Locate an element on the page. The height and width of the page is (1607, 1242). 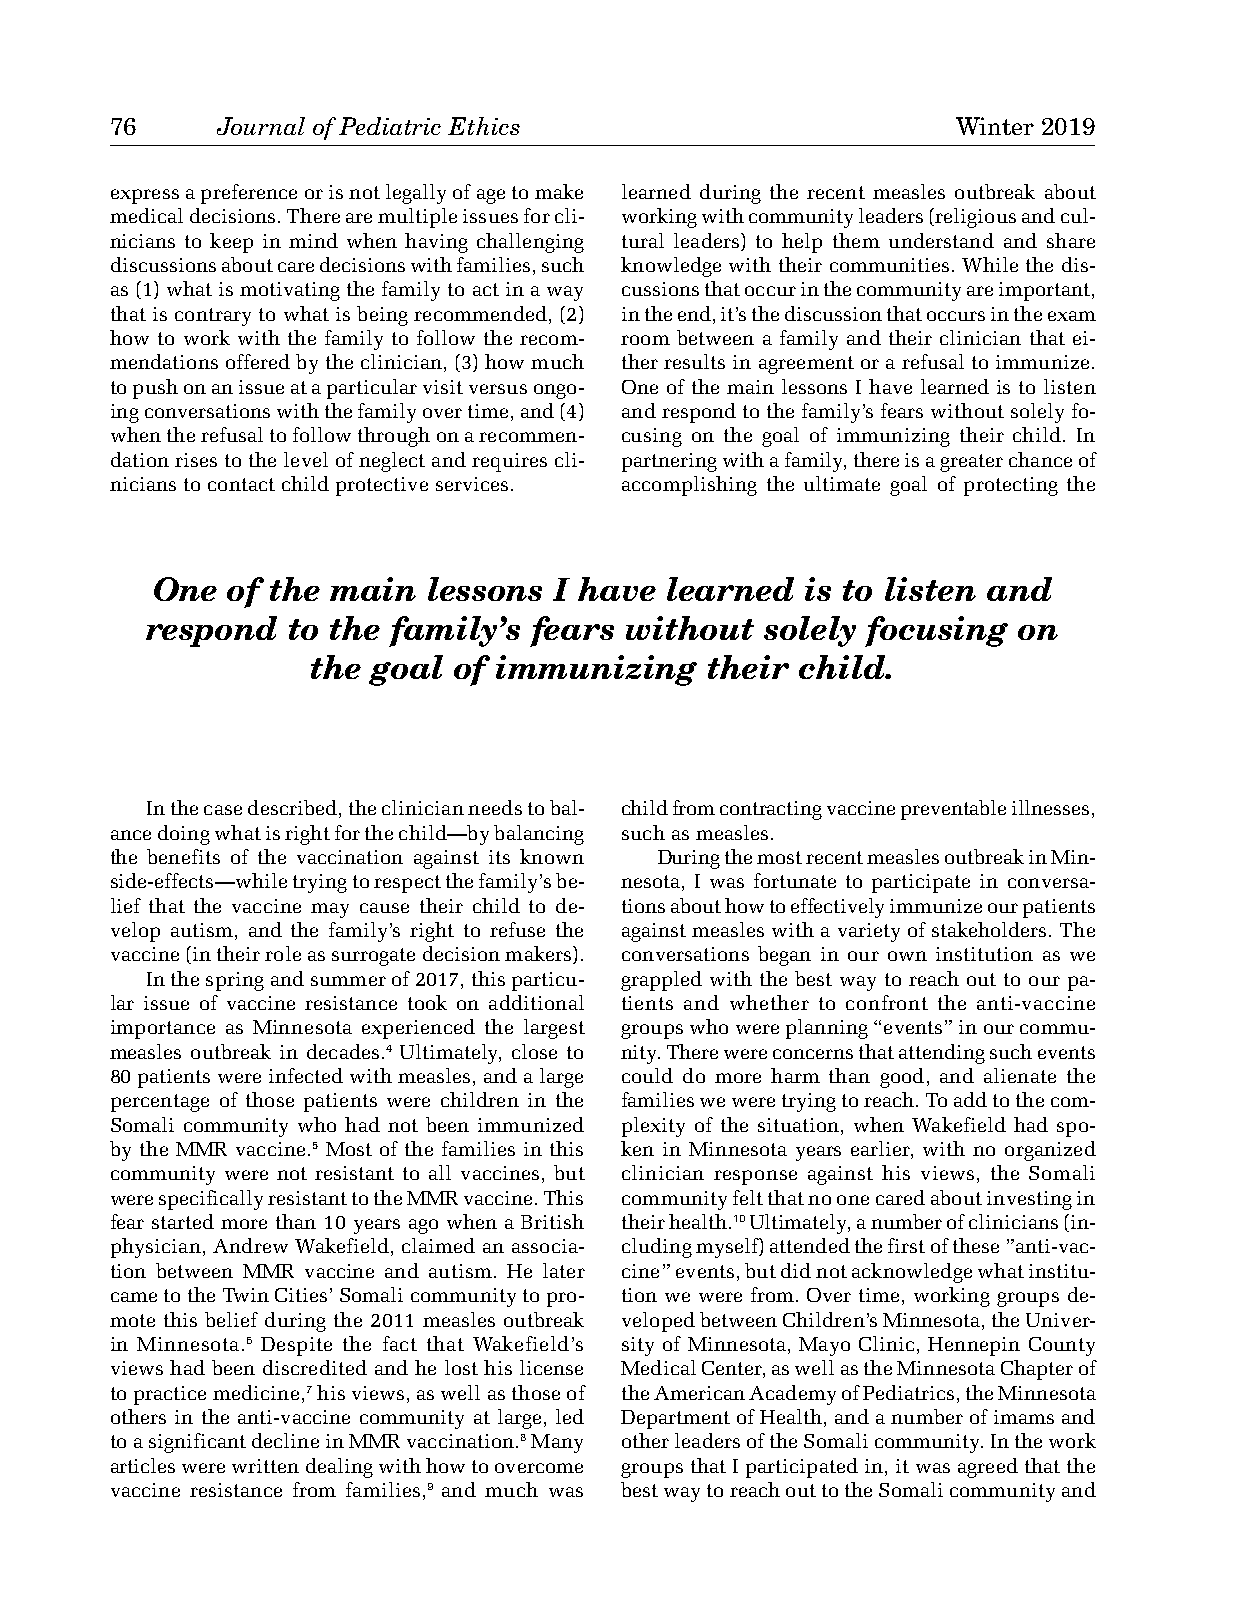
could is located at coordinates (647, 1075).
